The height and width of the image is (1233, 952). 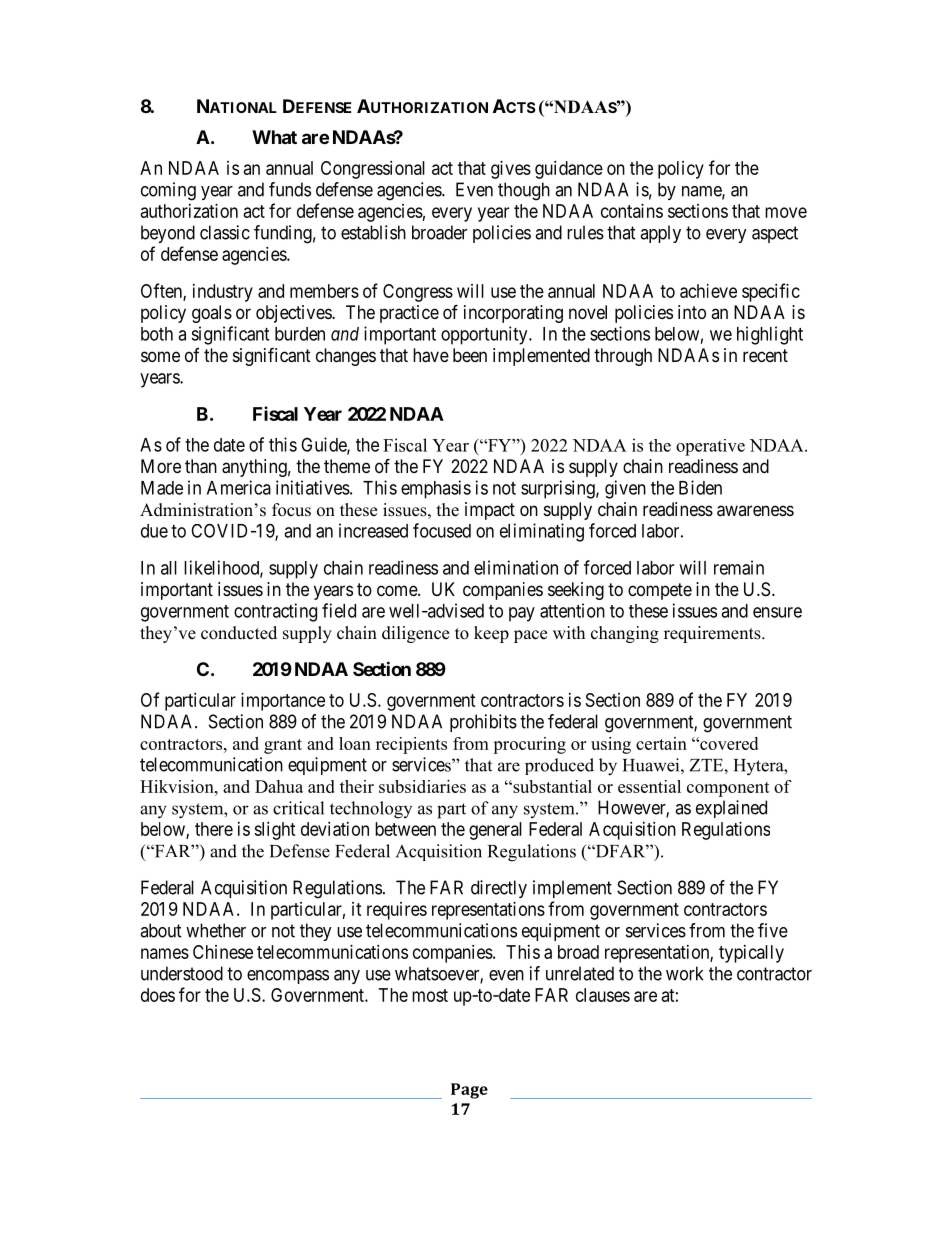 I want to click on operative, so click(x=710, y=447).
